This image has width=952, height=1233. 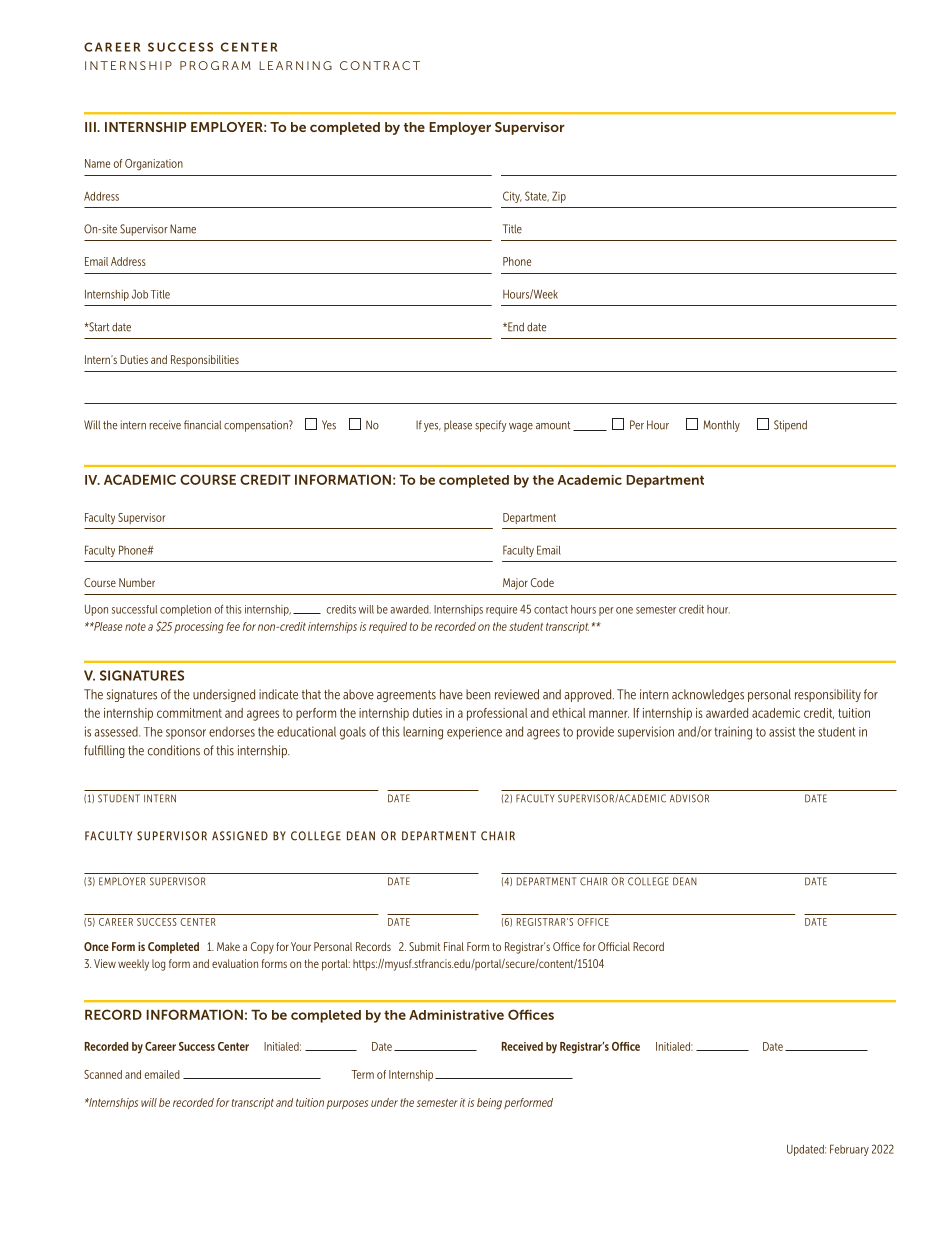 What do you see at coordinates (478, 694) in the image?
I see `been` at bounding box center [478, 694].
